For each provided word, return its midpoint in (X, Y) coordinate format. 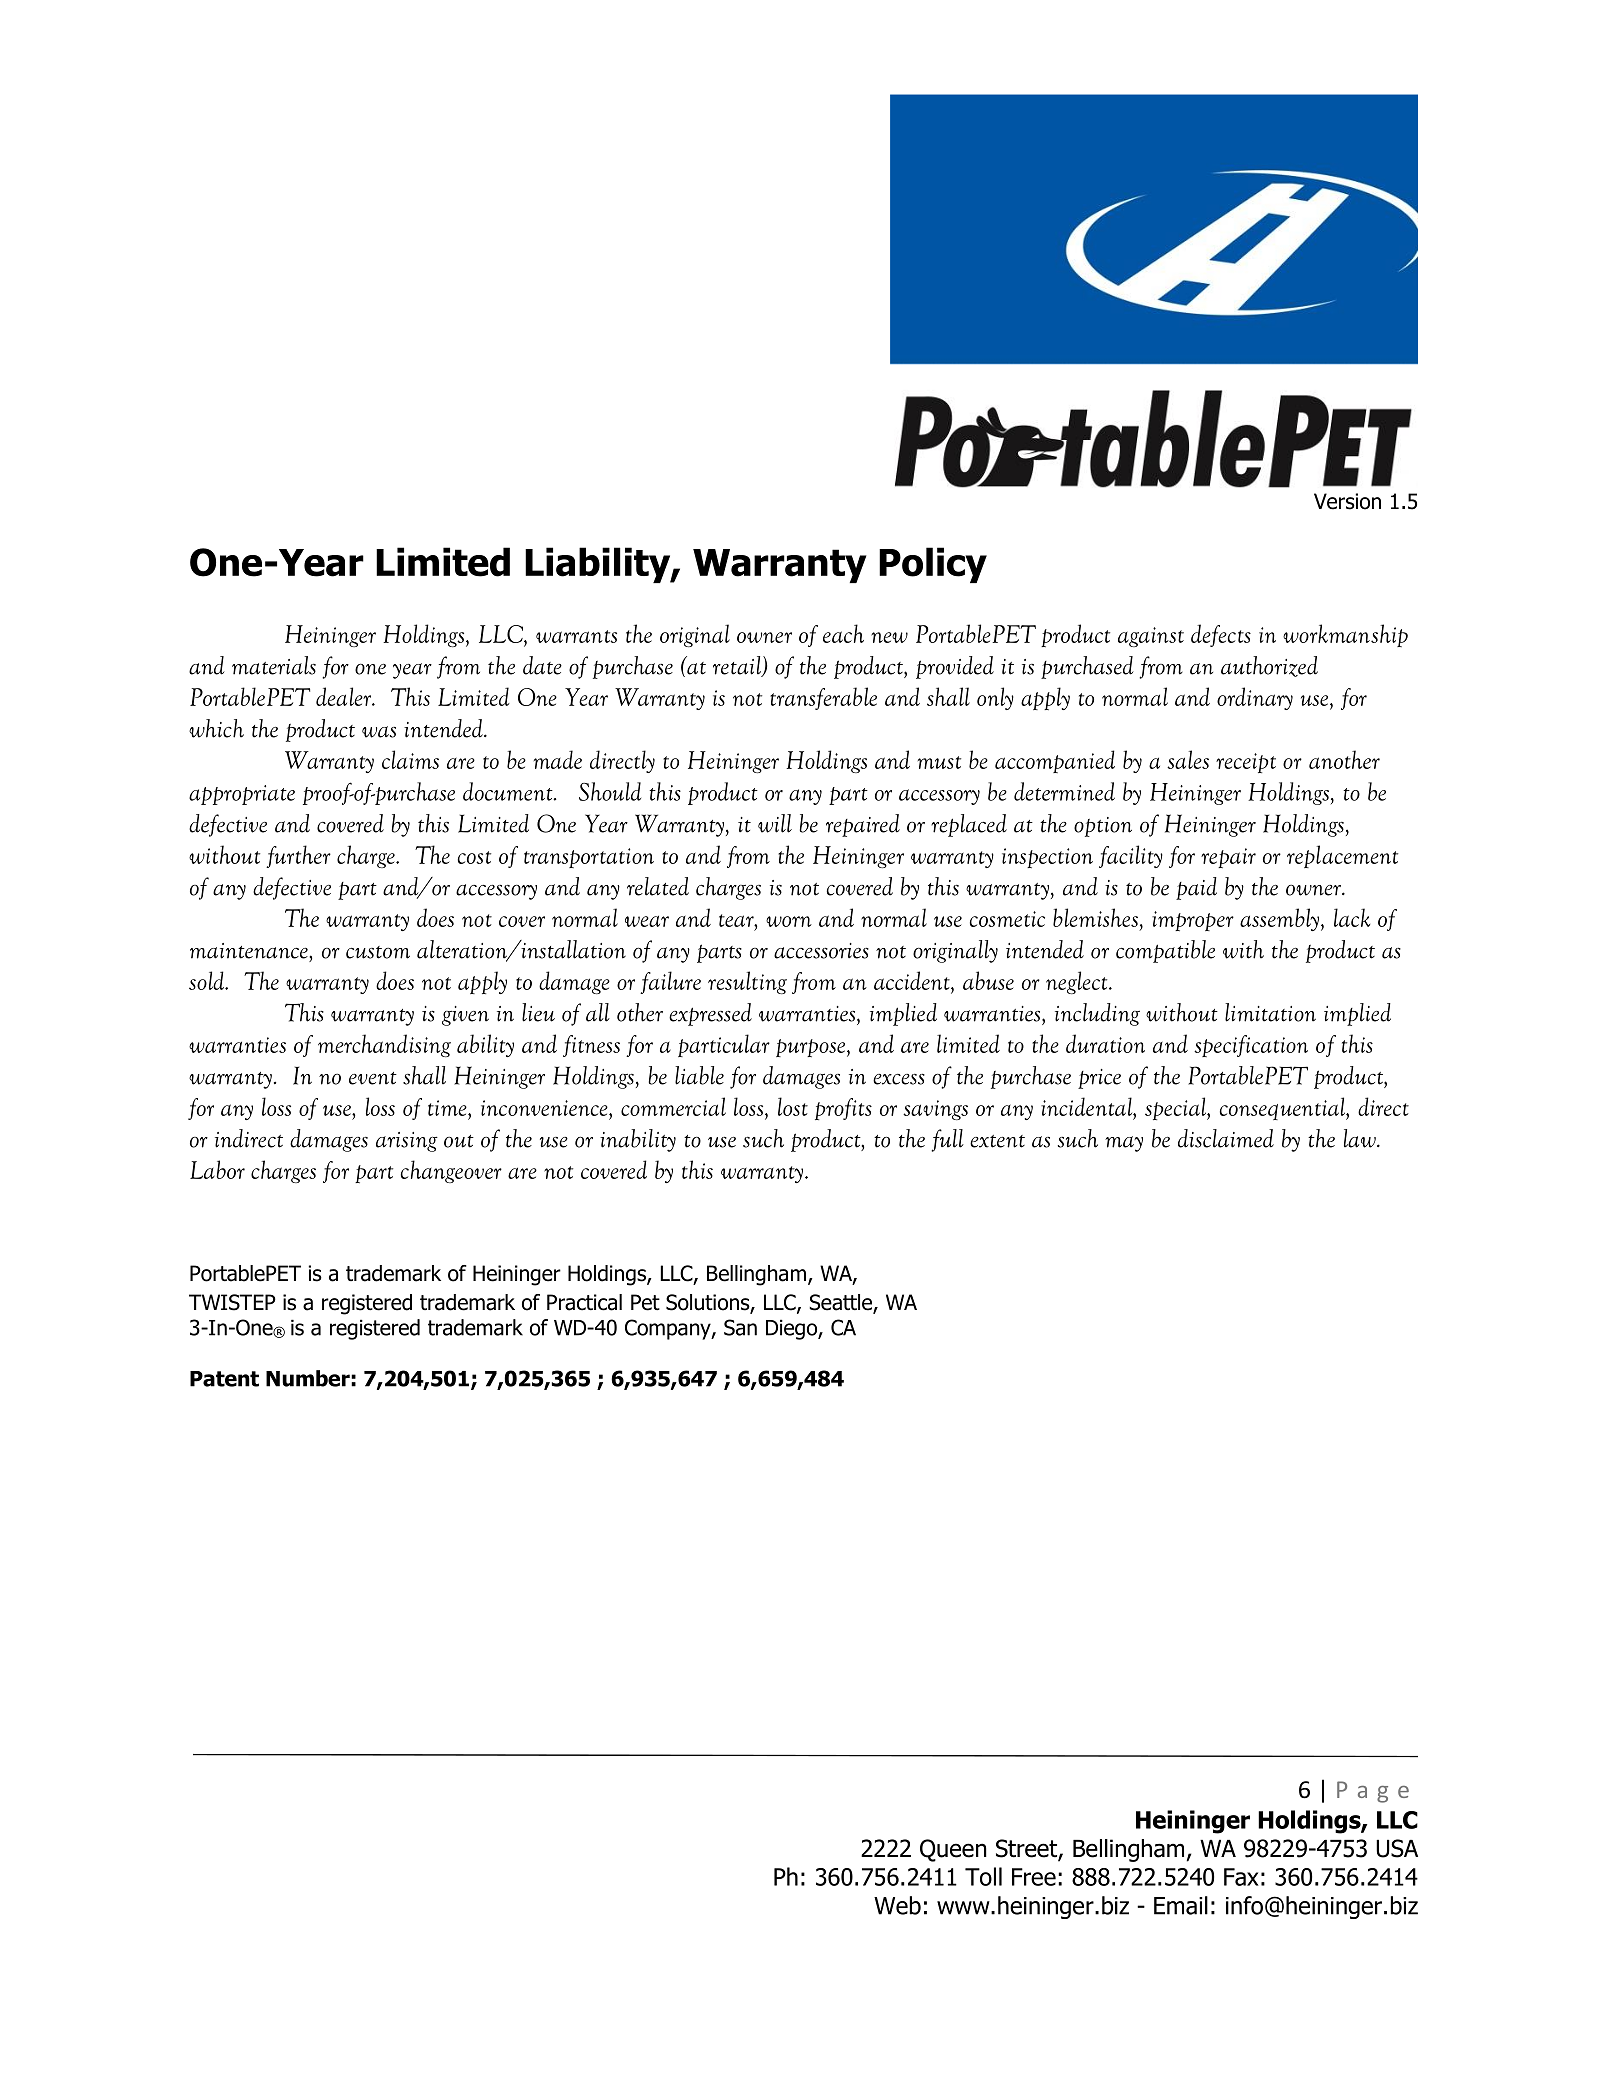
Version (1347, 501)
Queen (953, 1850)
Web (897, 1905)
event (373, 1078)
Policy (933, 565)
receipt (1246, 763)
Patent (224, 1379)
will (775, 823)
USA (1397, 1848)
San (740, 1327)
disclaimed (1226, 1138)
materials (274, 665)
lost (793, 1106)
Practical (584, 1302)
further (298, 856)
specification (1251, 1046)
